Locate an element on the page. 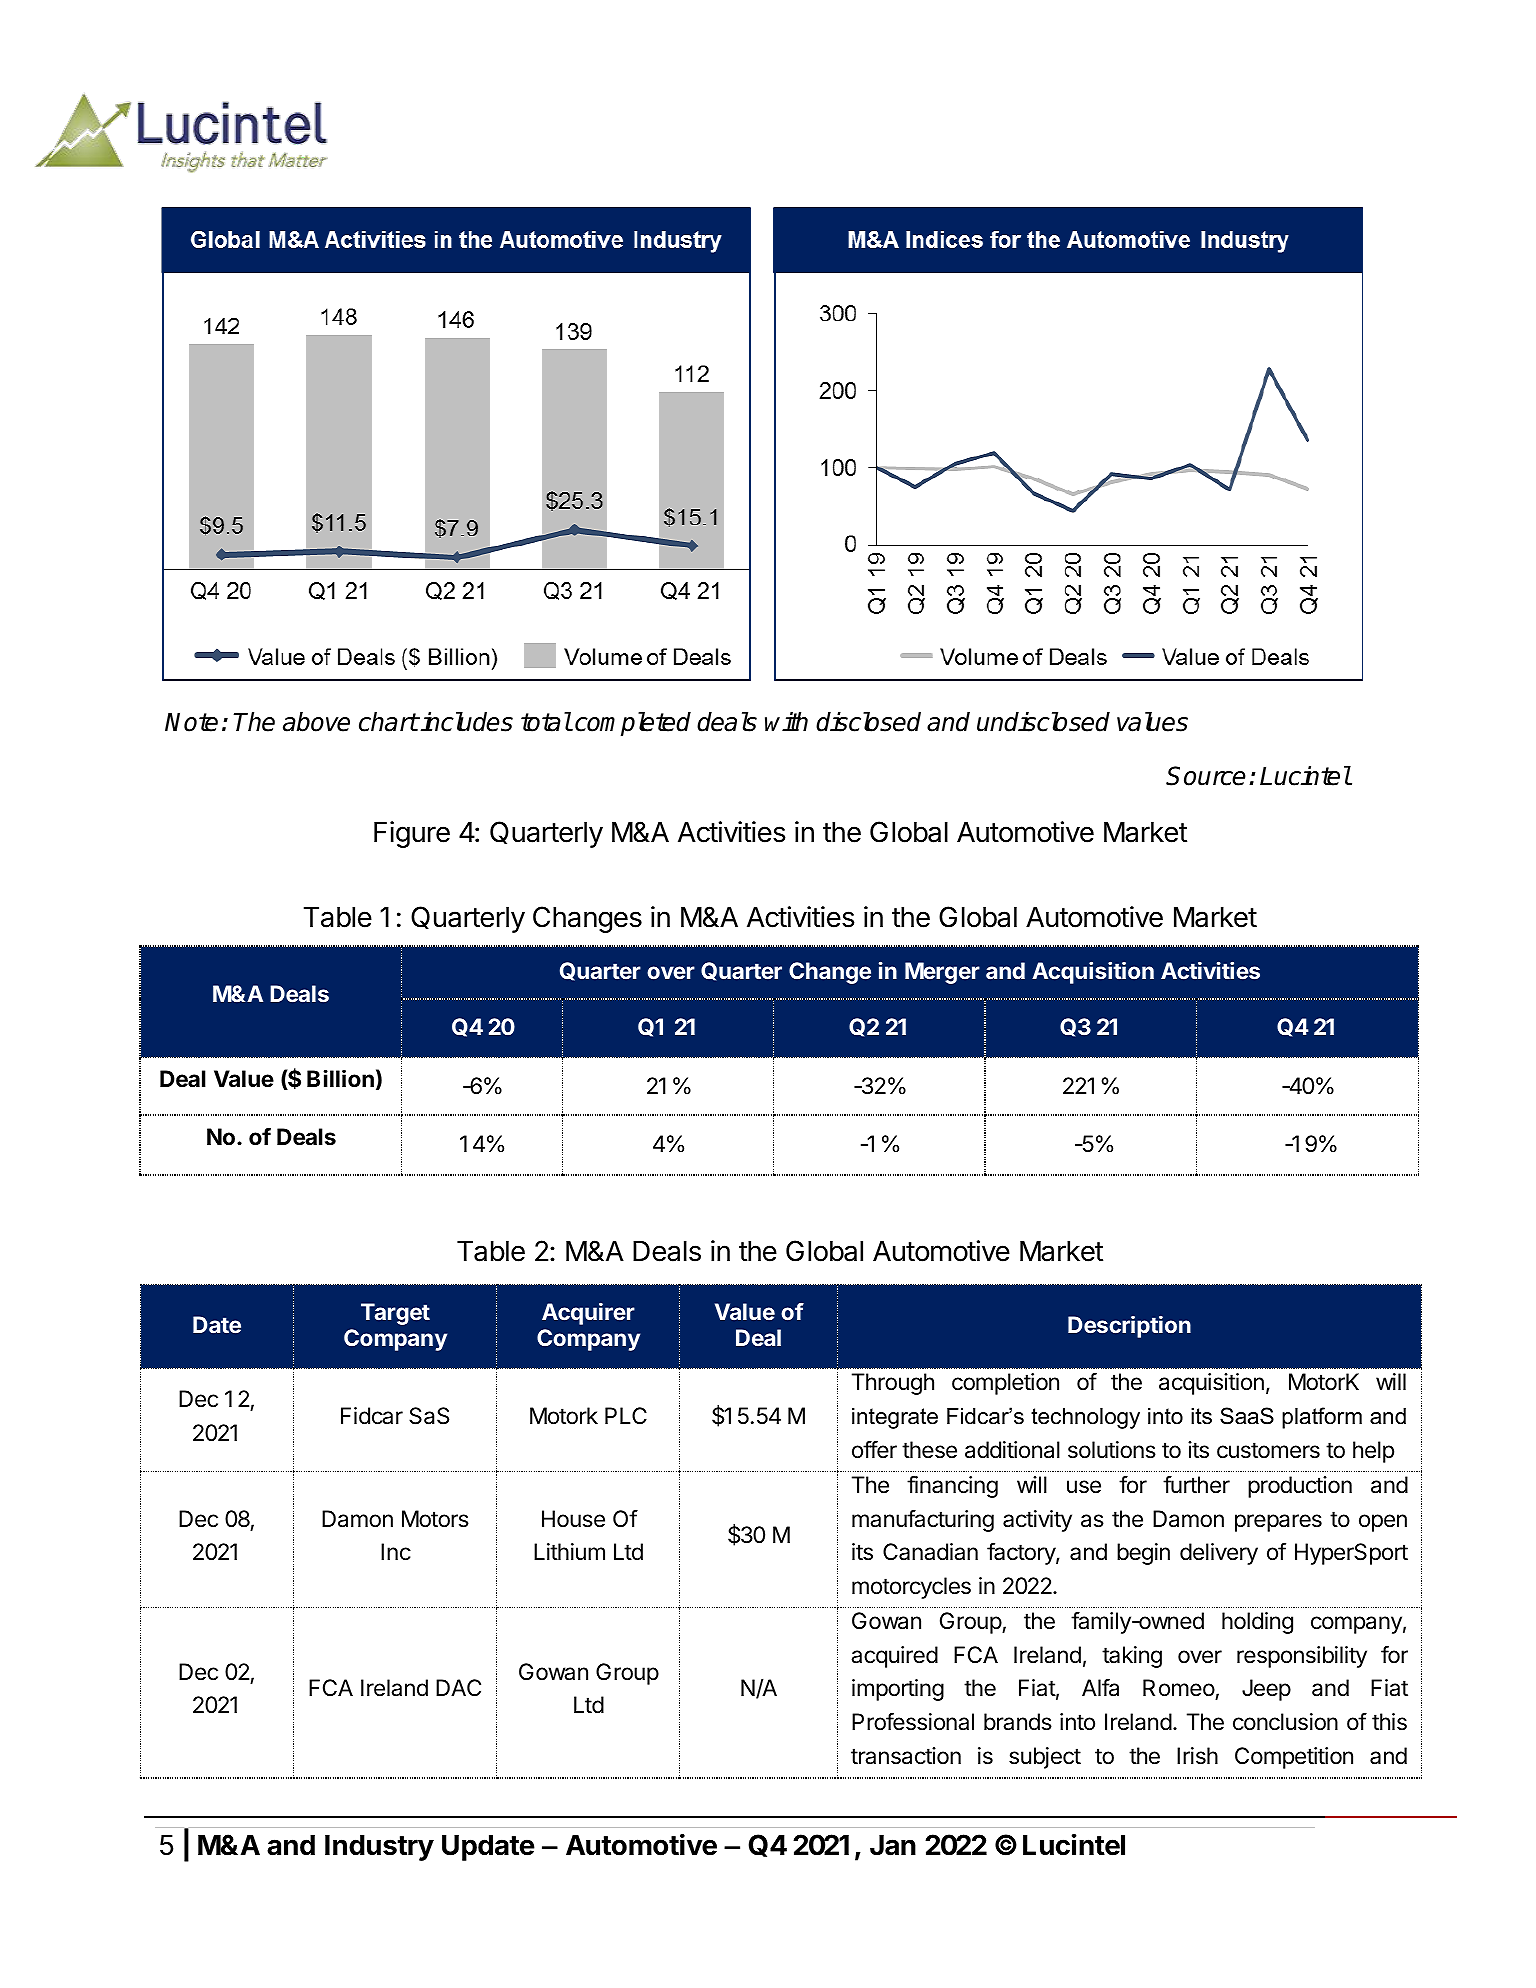 Image resolution: width=1536 pixels, height=1988 pixels. Target is located at coordinates (395, 1314).
